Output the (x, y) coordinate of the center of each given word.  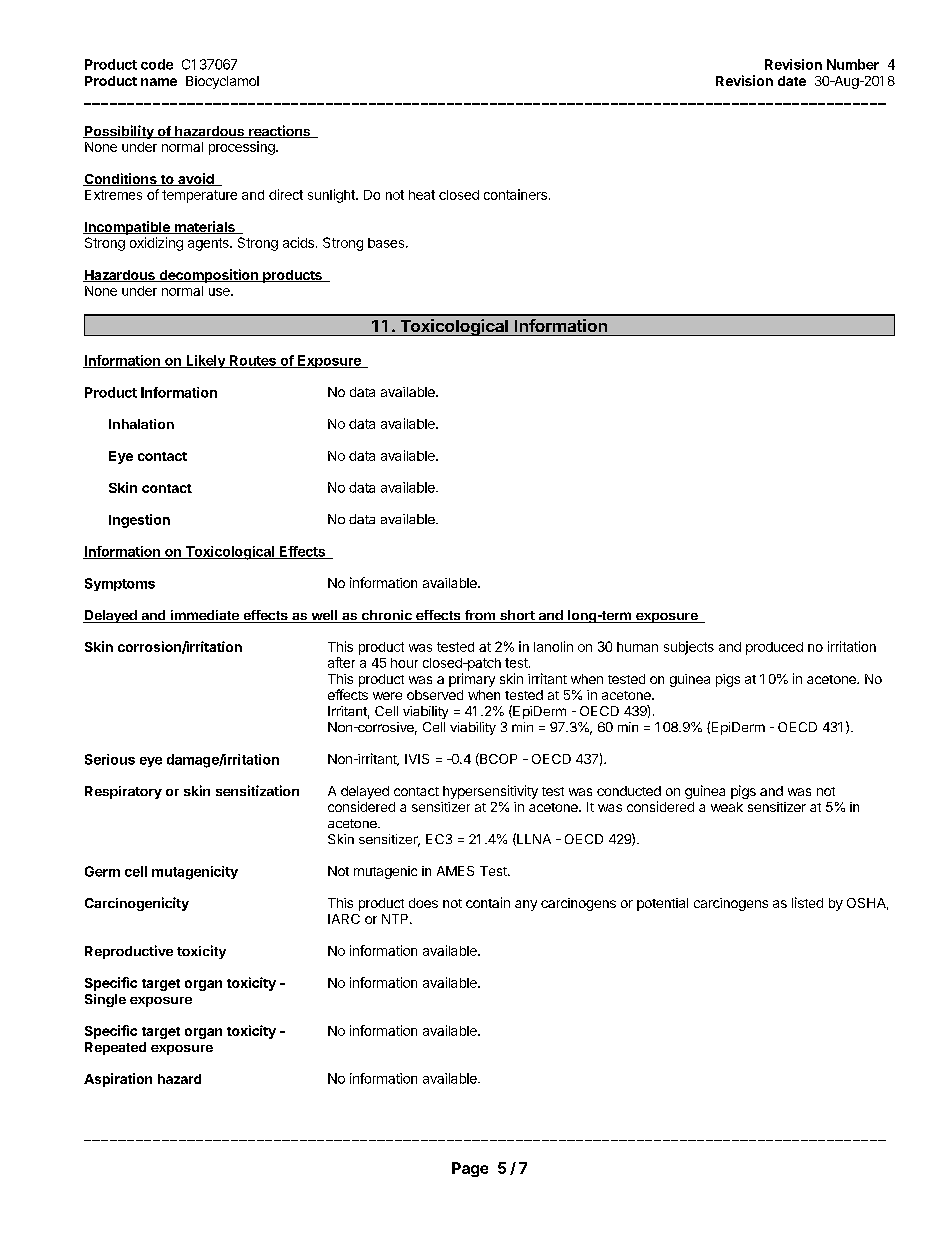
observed (435, 695)
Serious (110, 759)
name (159, 82)
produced (774, 648)
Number (853, 64)
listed (807, 902)
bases (387, 243)
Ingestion (139, 521)
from (479, 616)
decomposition (208, 276)
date (792, 81)
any (526, 905)
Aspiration (118, 1080)
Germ (102, 871)
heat (422, 195)
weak (727, 807)
